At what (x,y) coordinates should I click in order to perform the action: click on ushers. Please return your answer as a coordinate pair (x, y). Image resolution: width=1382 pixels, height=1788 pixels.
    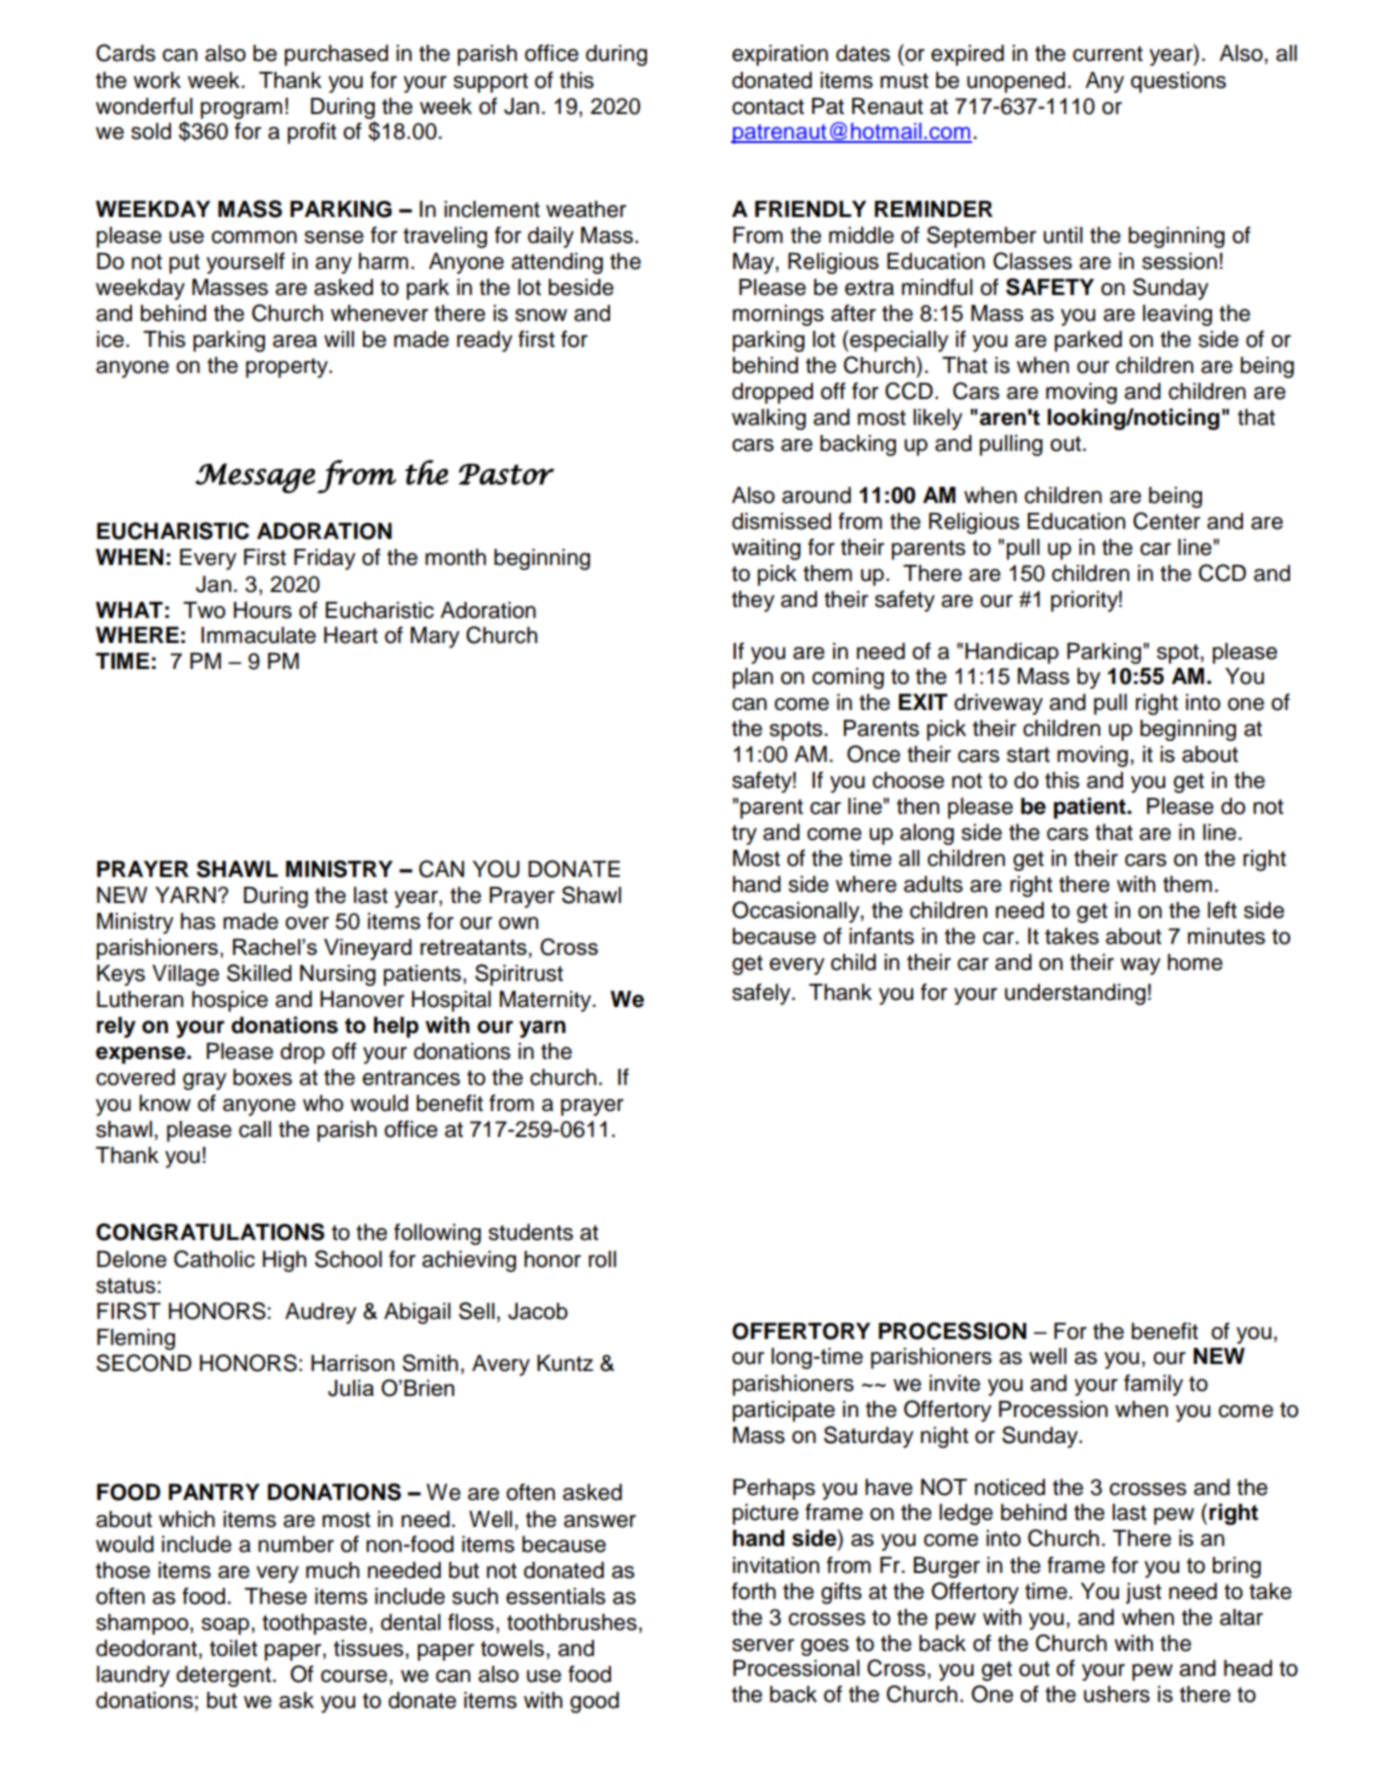
    Looking at the image, I should click on (1117, 1694).
